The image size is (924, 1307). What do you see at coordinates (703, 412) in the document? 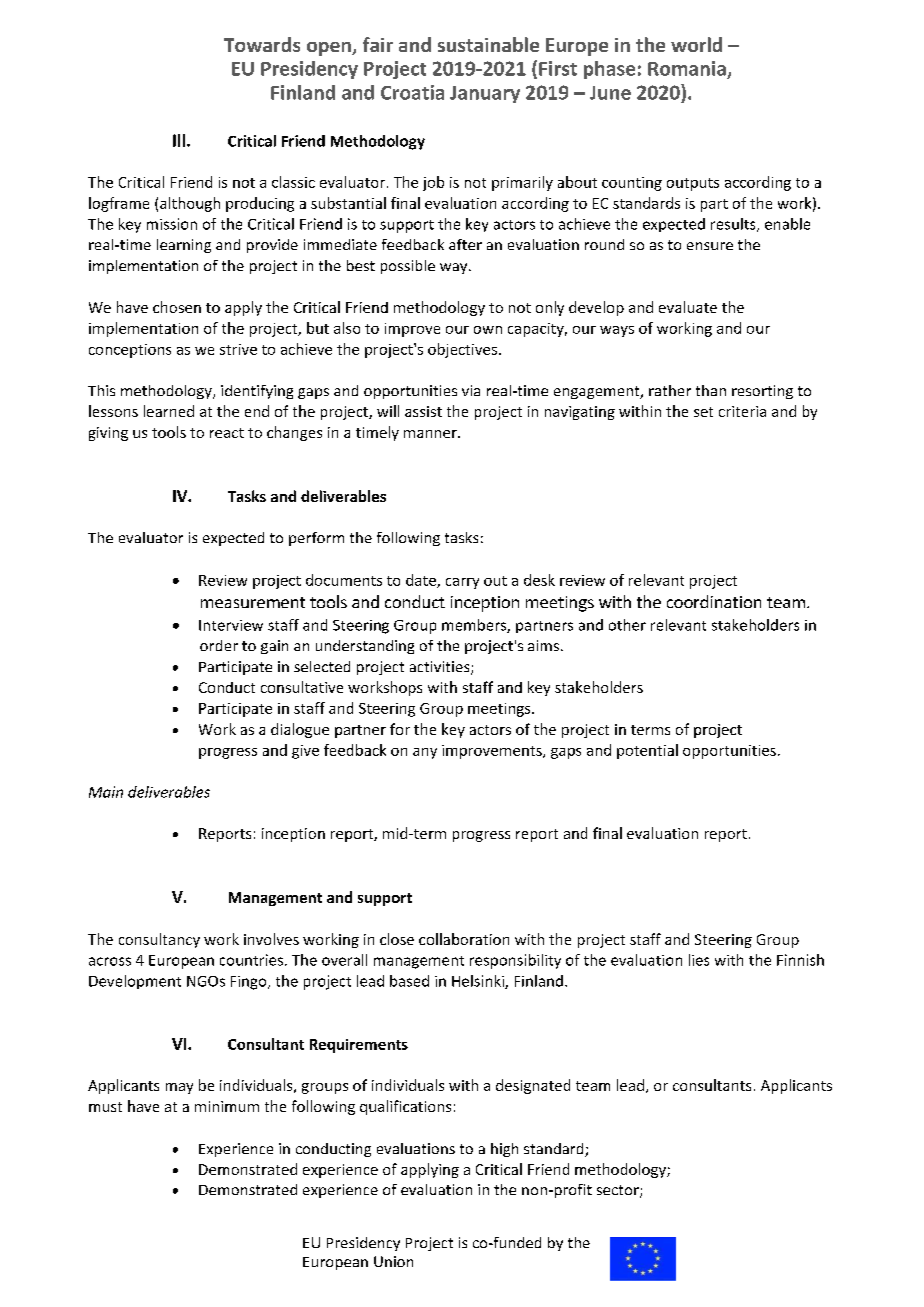
I see `set` at bounding box center [703, 412].
